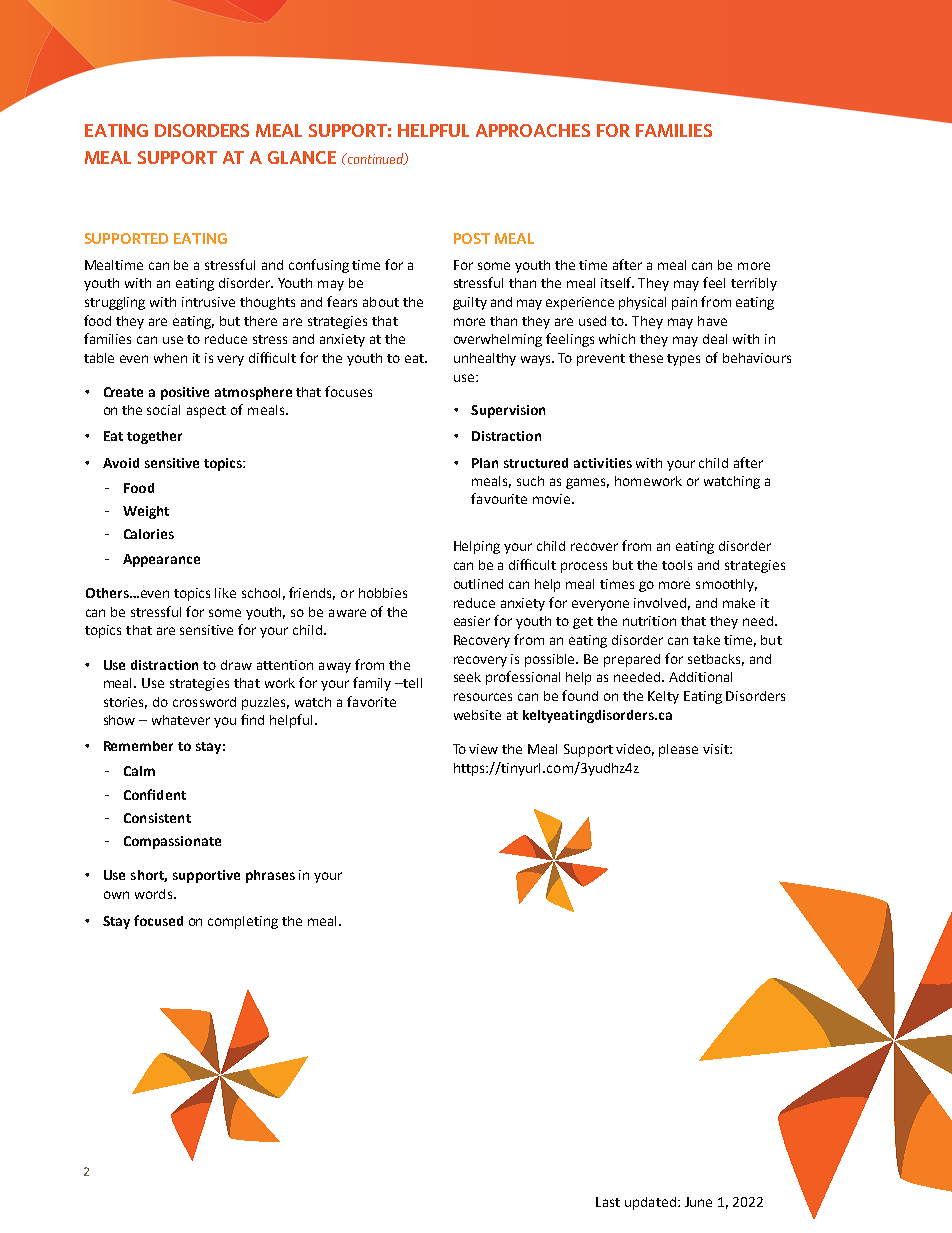 This document has height=1233, width=952. Describe the element at coordinates (139, 771) in the document. I see `Calm` at that location.
